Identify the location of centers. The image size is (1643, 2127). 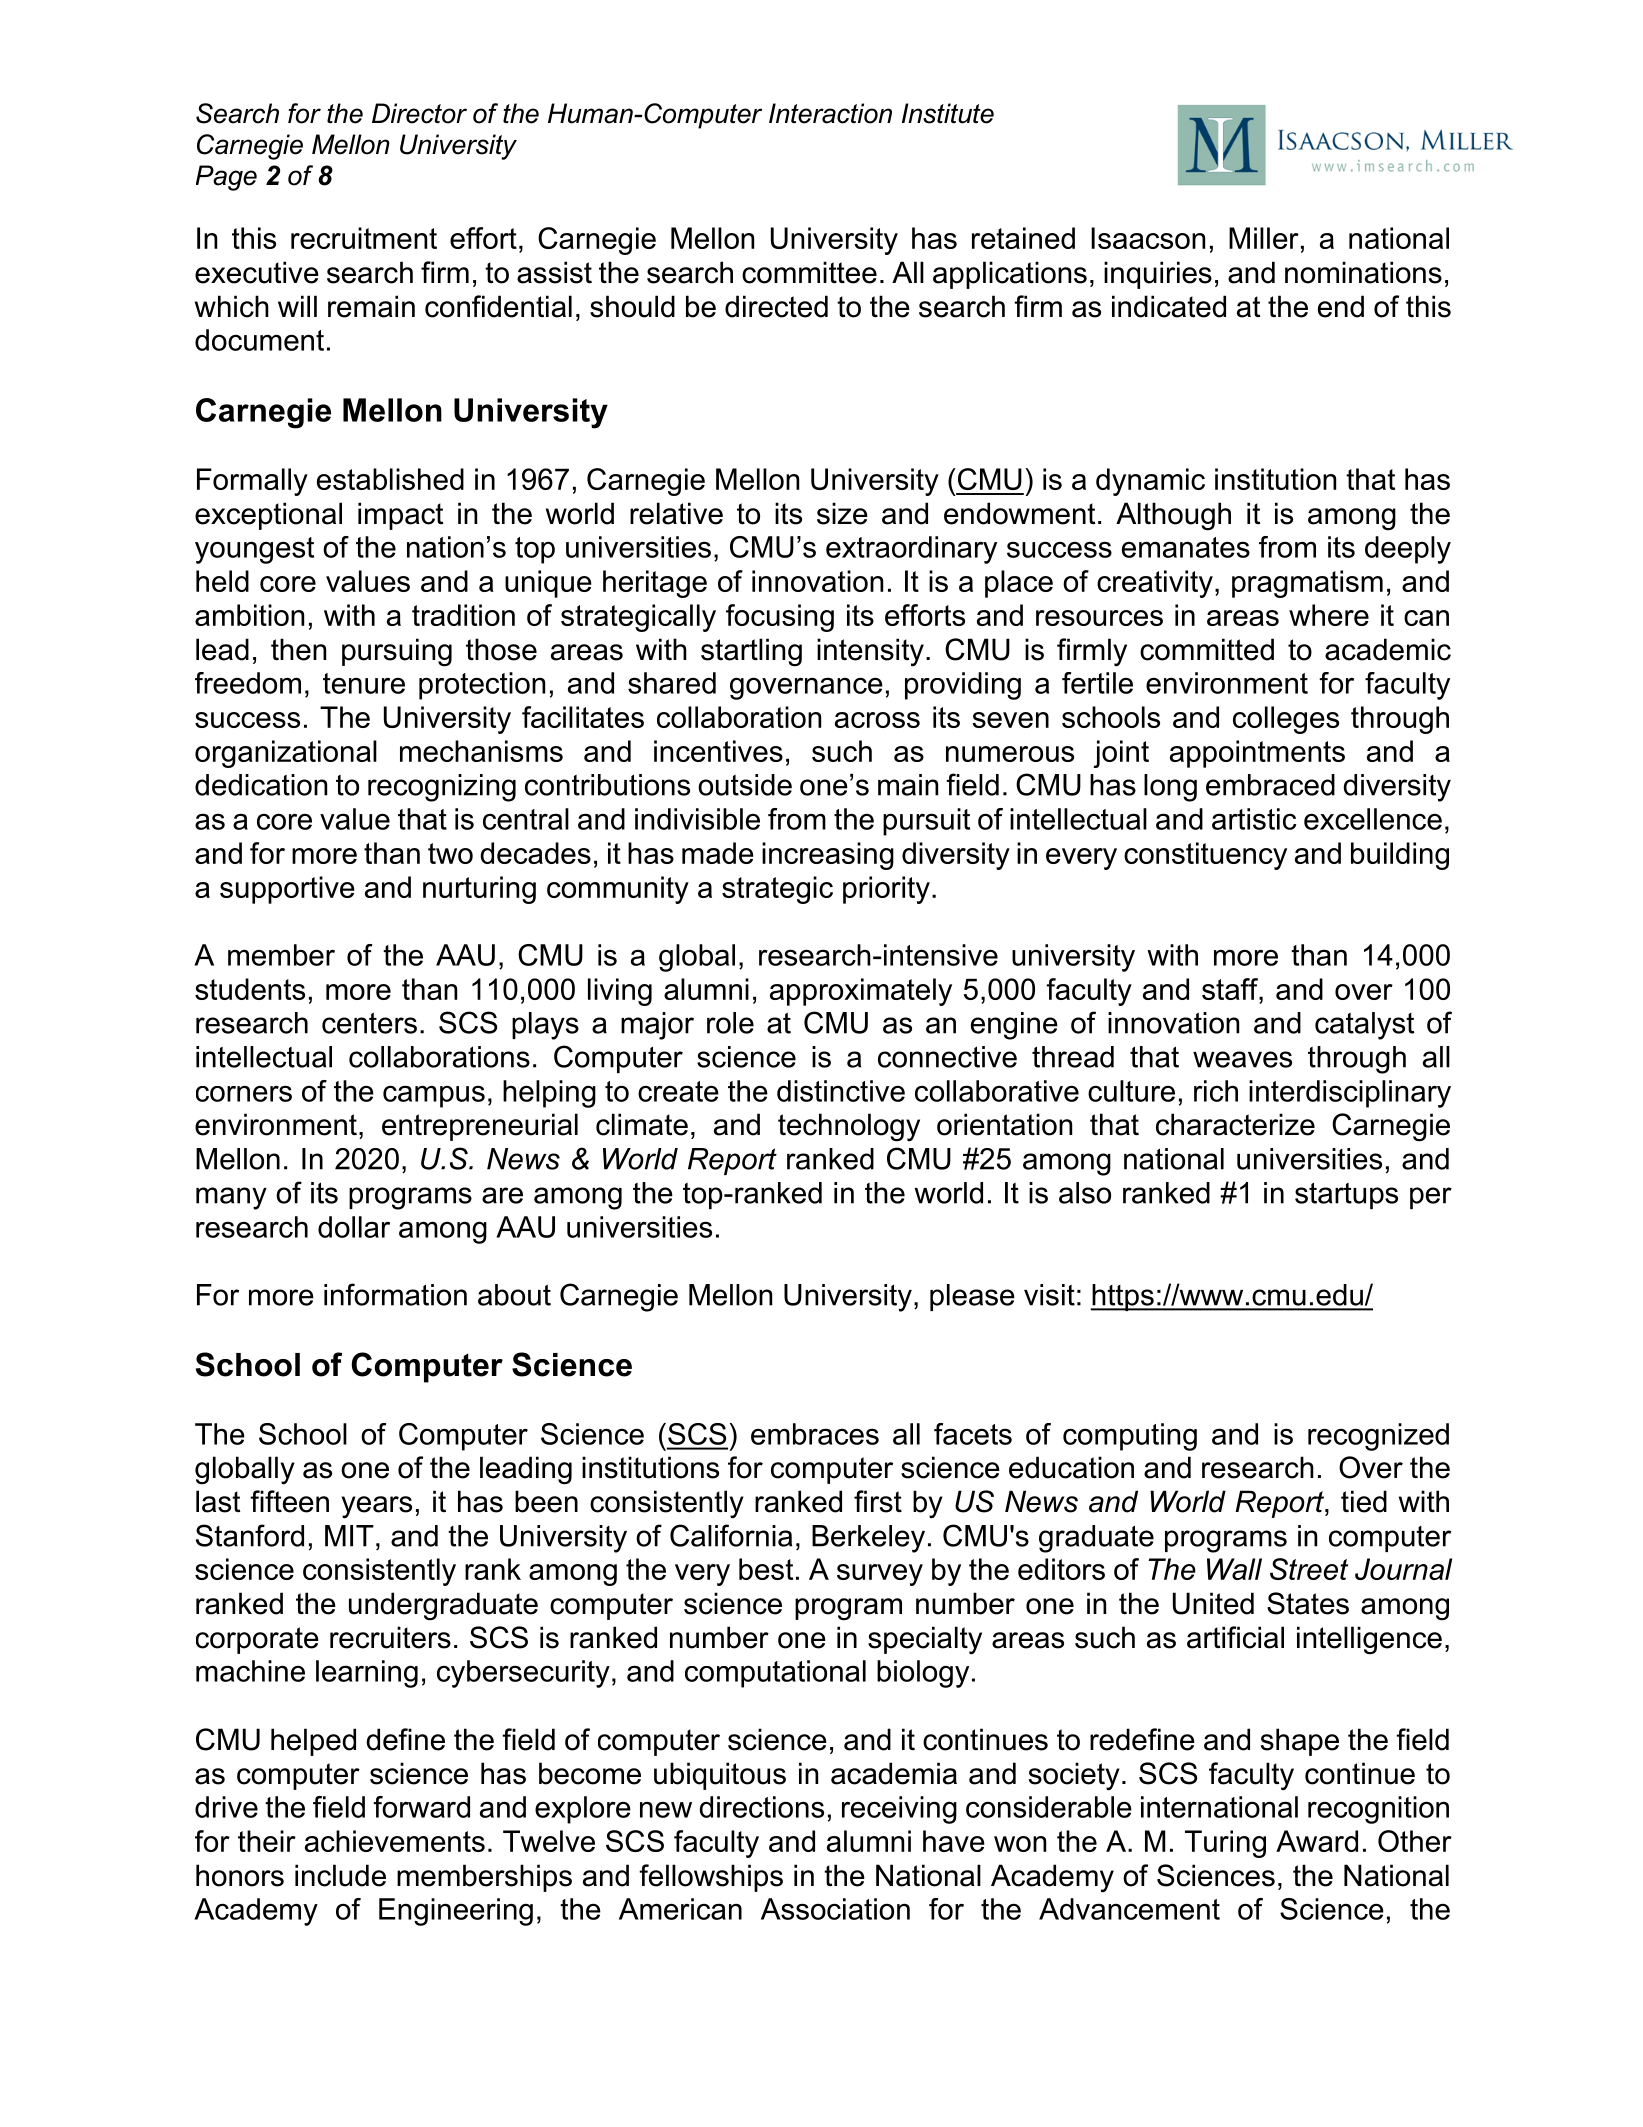
(369, 1023).
